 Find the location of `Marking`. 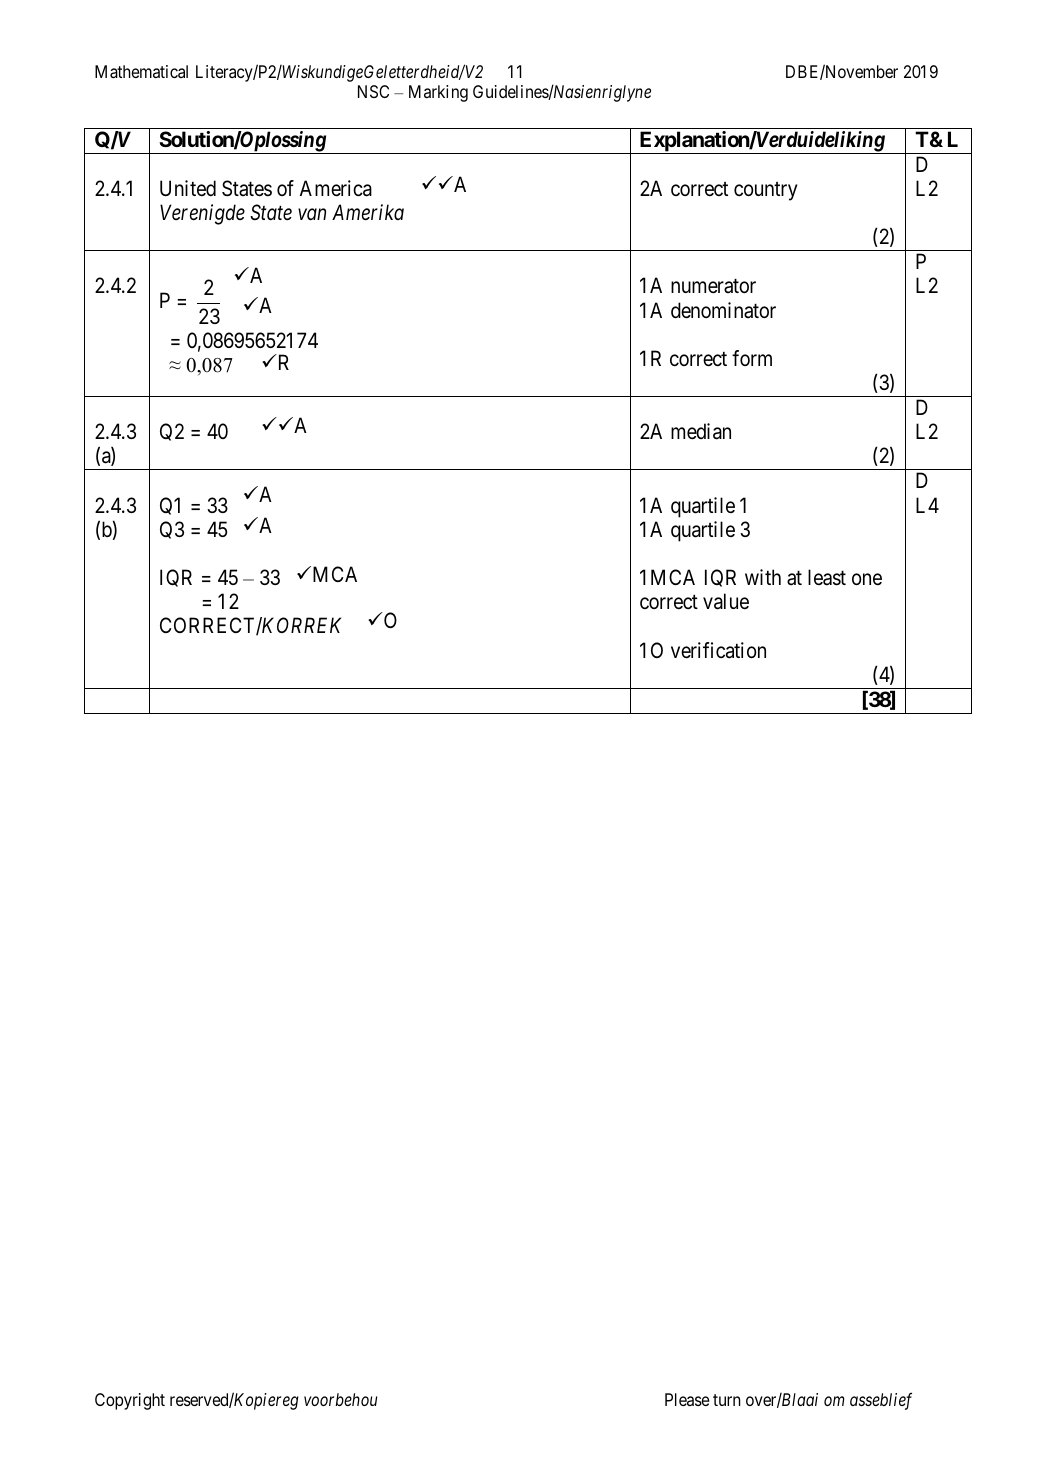

Marking is located at coordinates (438, 93).
